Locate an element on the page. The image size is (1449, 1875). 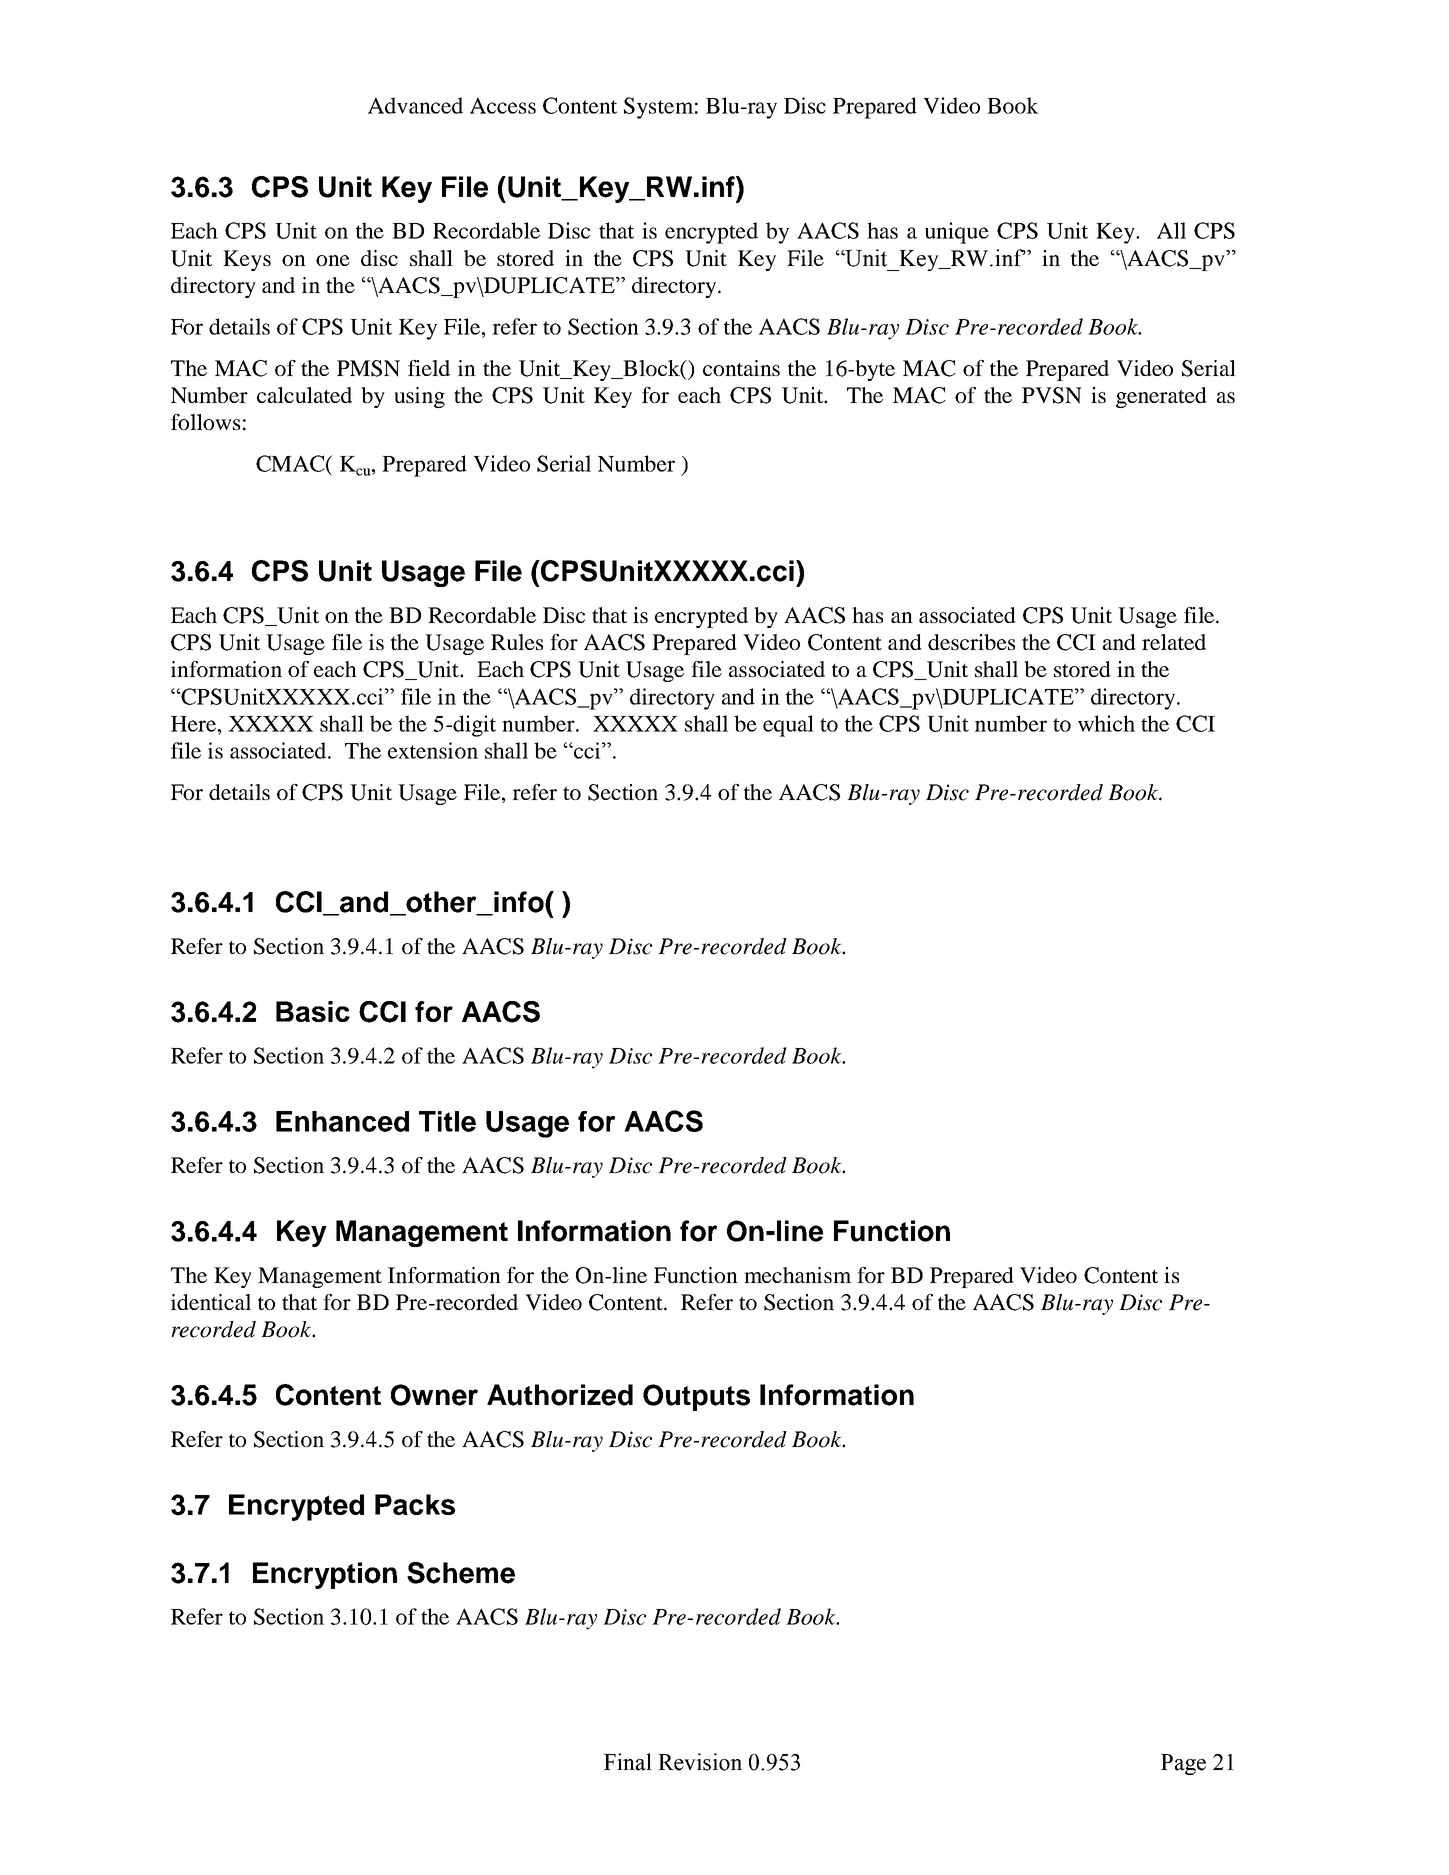
mechanism is located at coordinates (798, 1275).
